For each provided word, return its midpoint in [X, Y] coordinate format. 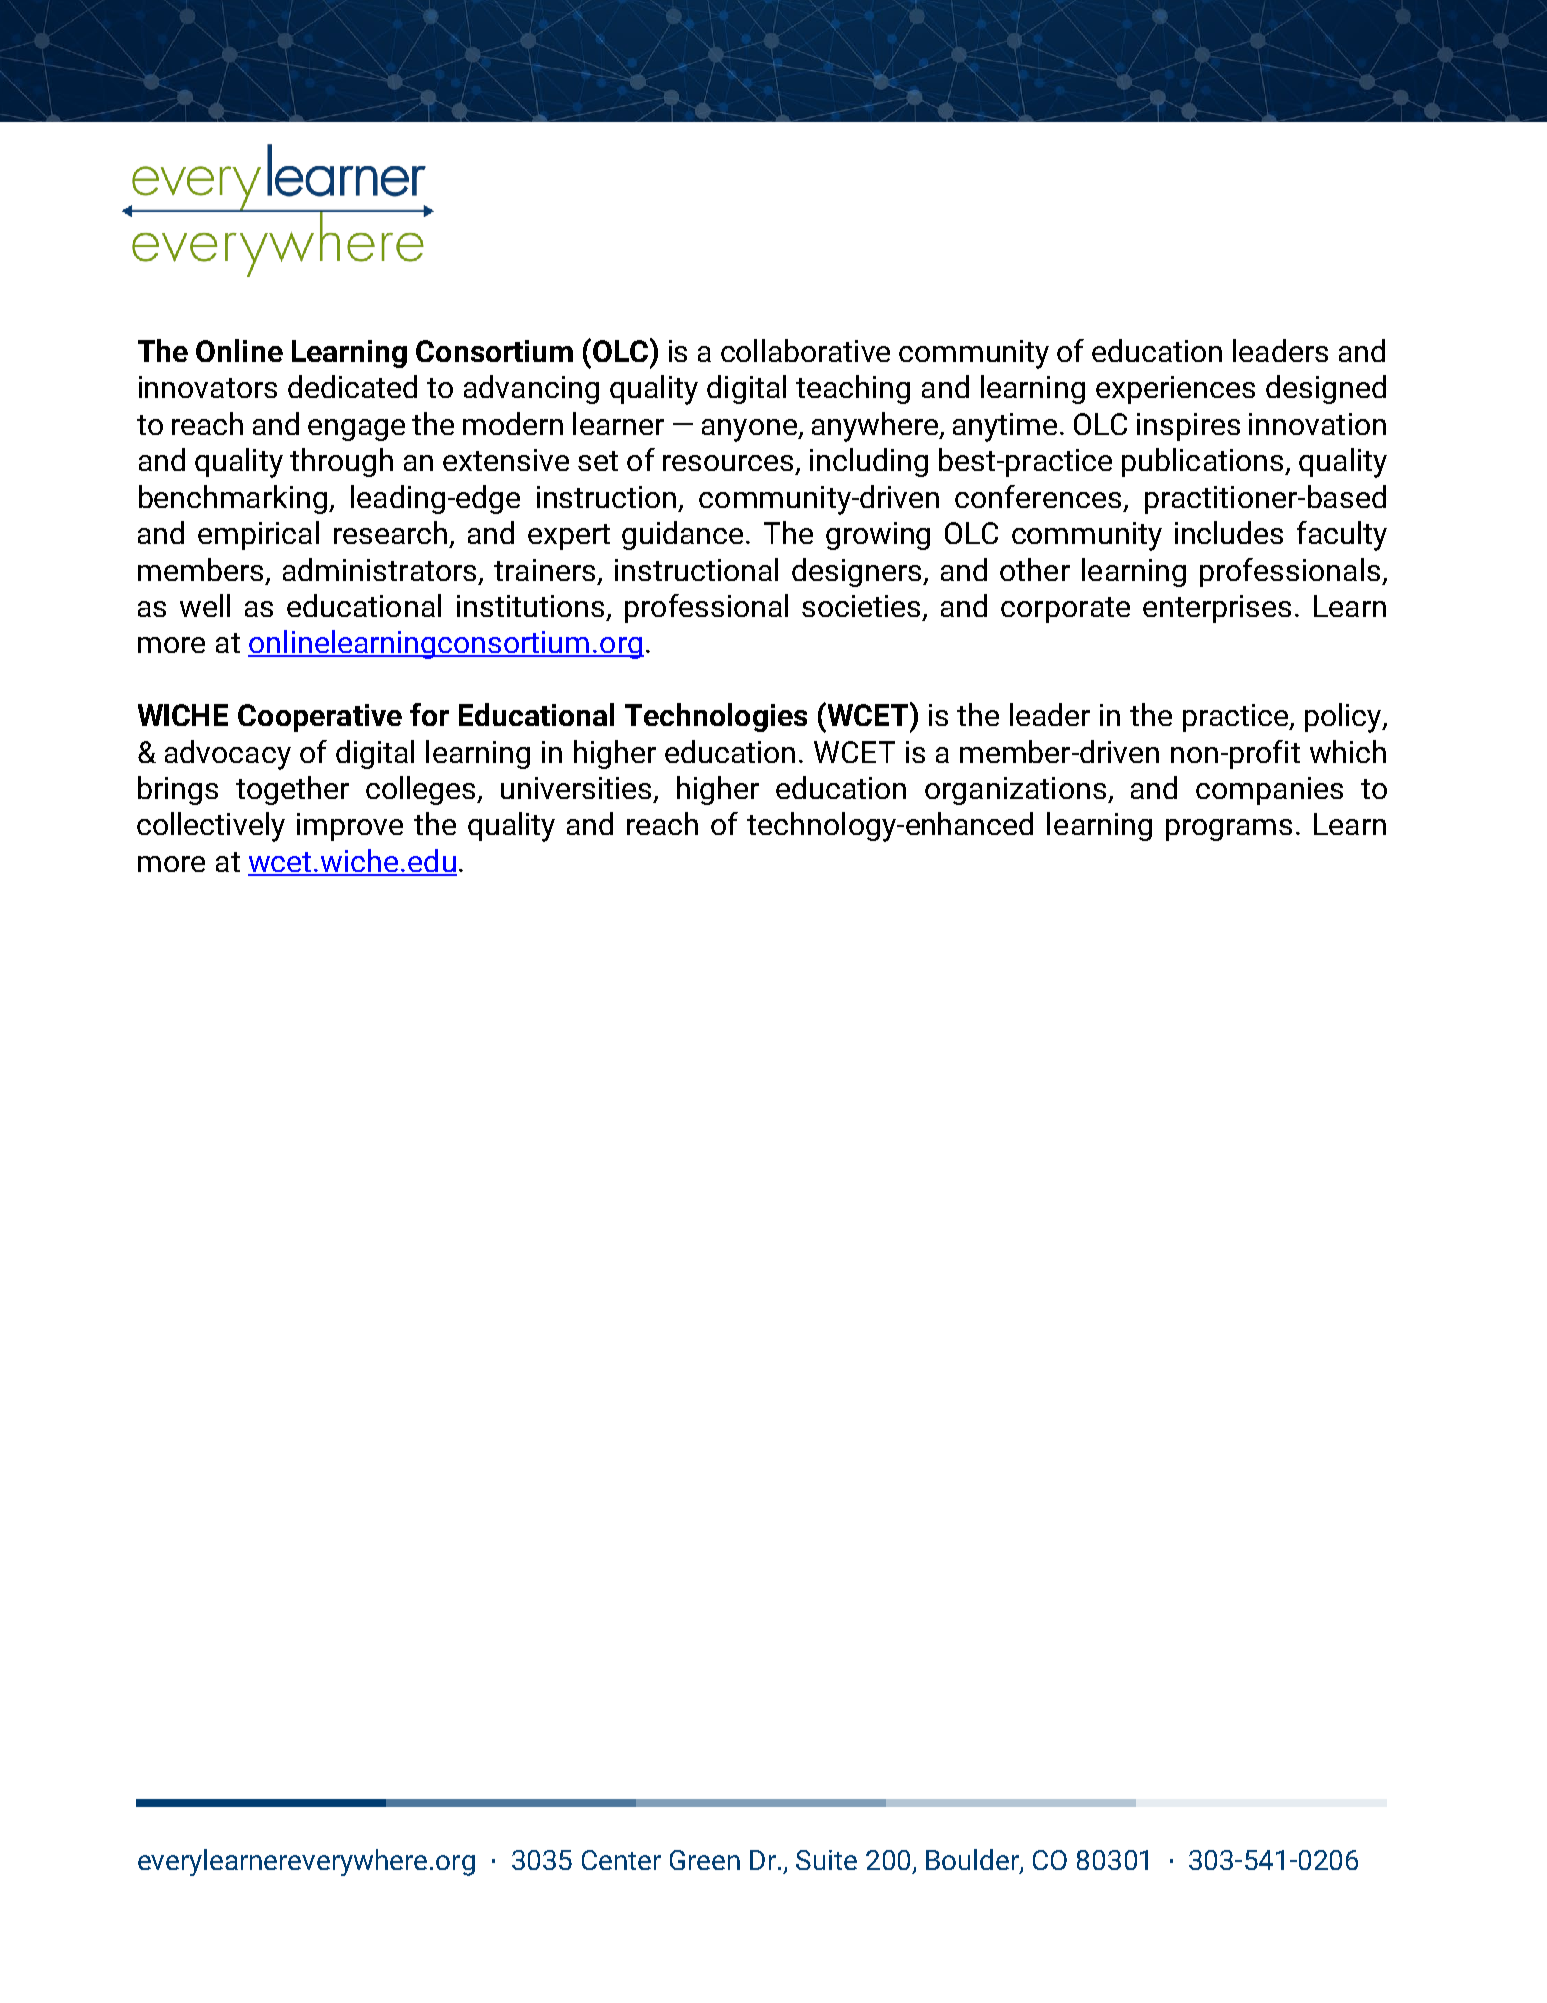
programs [1229, 830]
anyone [750, 430]
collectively [211, 827]
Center [621, 1860]
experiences [1175, 390]
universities [578, 789]
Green [705, 1860]
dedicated [352, 386]
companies [1269, 791]
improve [350, 827]
